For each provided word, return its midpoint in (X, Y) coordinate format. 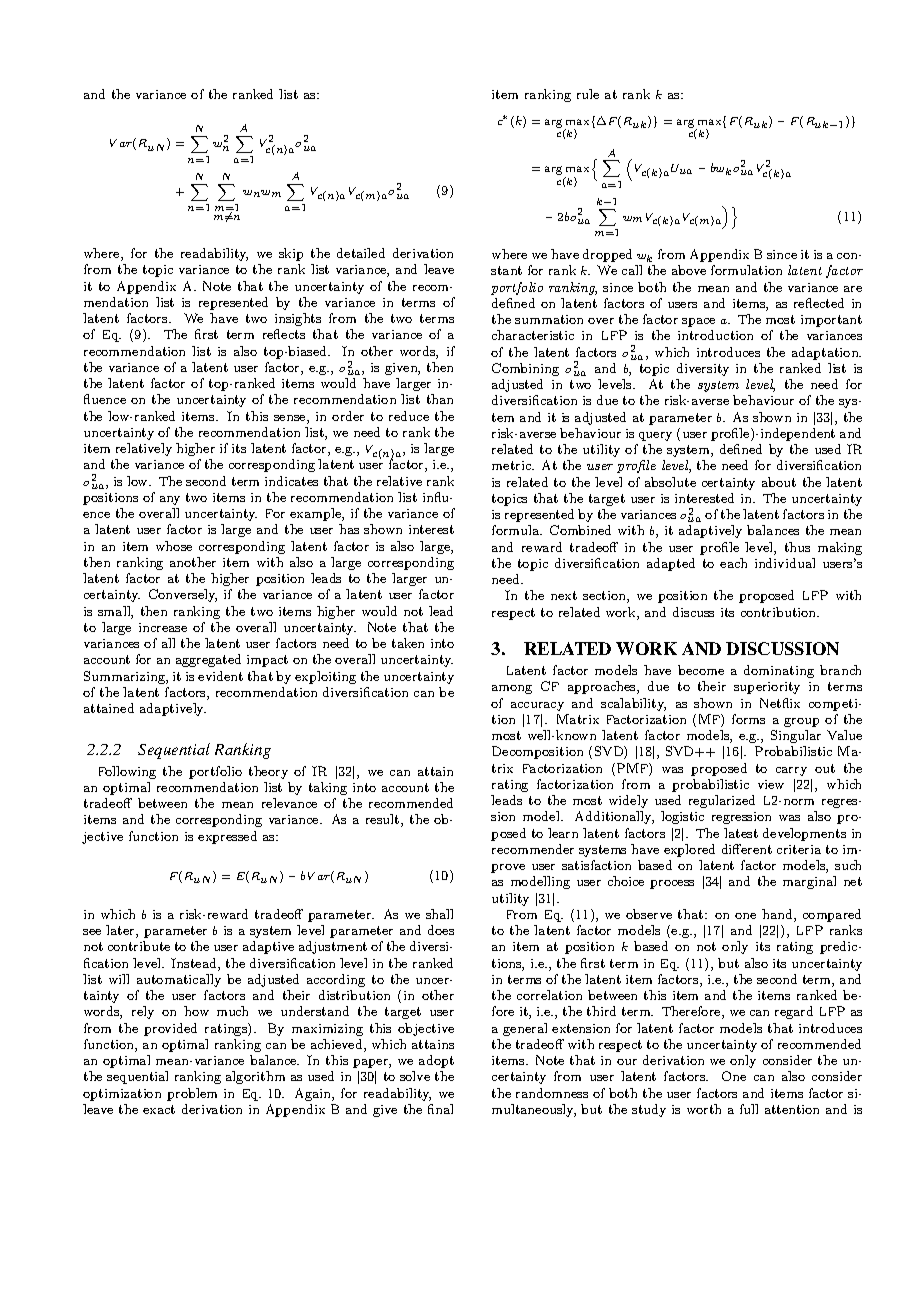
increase (163, 627)
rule (588, 94)
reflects (284, 334)
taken (408, 643)
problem (192, 1094)
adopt (436, 1061)
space (698, 322)
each (733, 563)
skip (291, 254)
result (384, 820)
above (689, 270)
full (749, 1109)
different (747, 849)
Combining (525, 369)
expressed (227, 837)
